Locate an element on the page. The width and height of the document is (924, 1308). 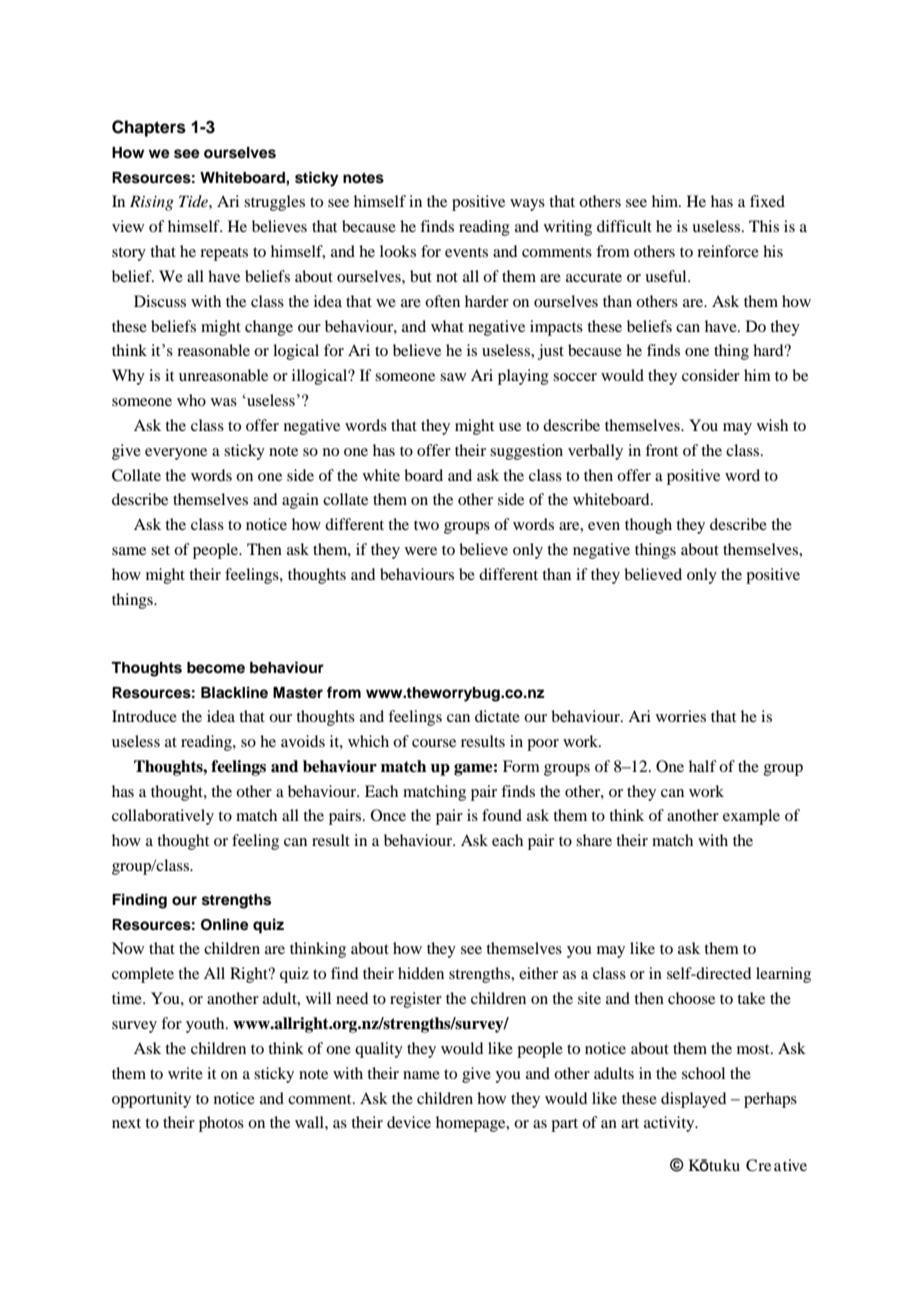
example is located at coordinates (751, 817).
